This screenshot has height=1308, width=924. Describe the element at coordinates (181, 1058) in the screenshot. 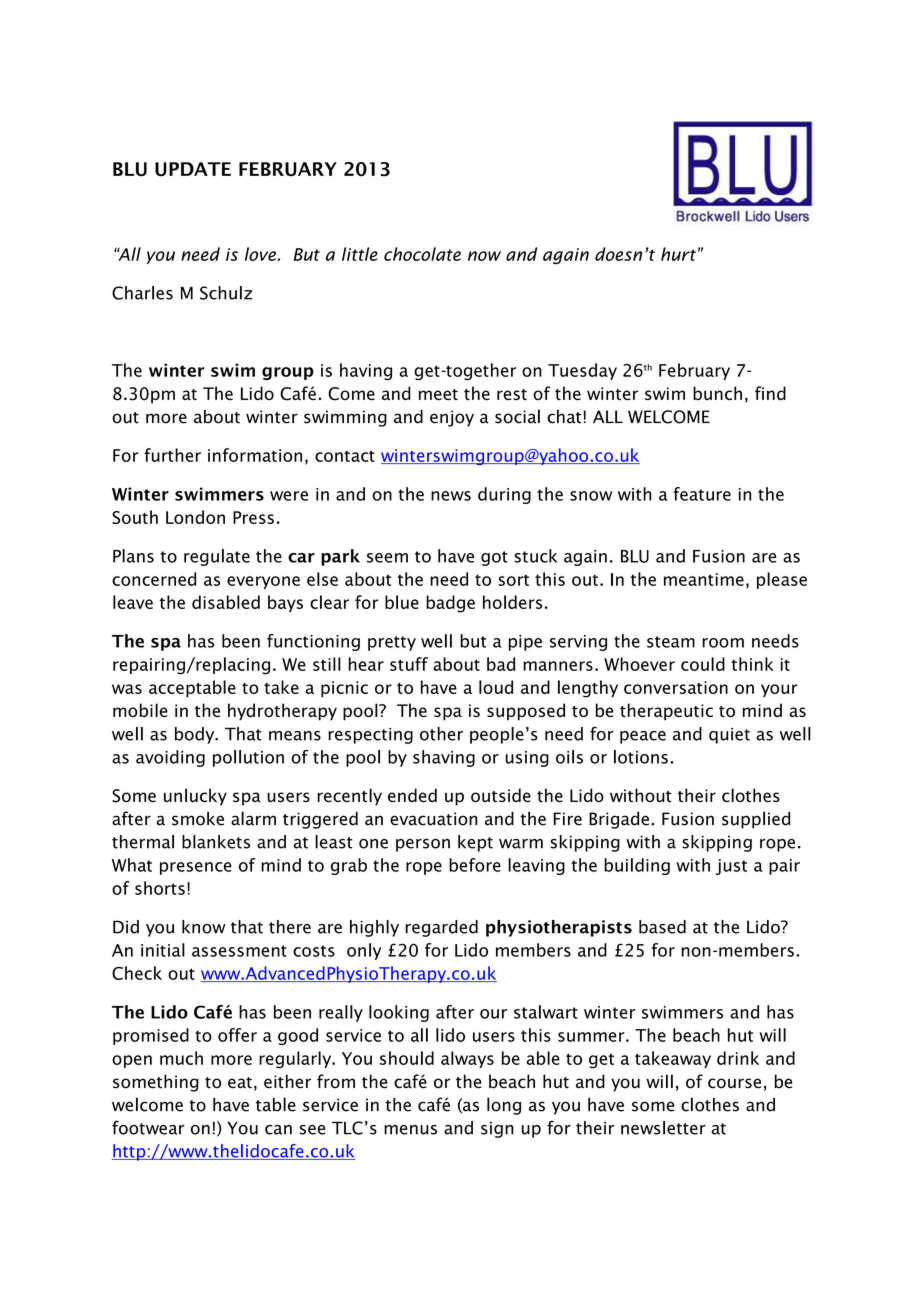

I see `much` at that location.
